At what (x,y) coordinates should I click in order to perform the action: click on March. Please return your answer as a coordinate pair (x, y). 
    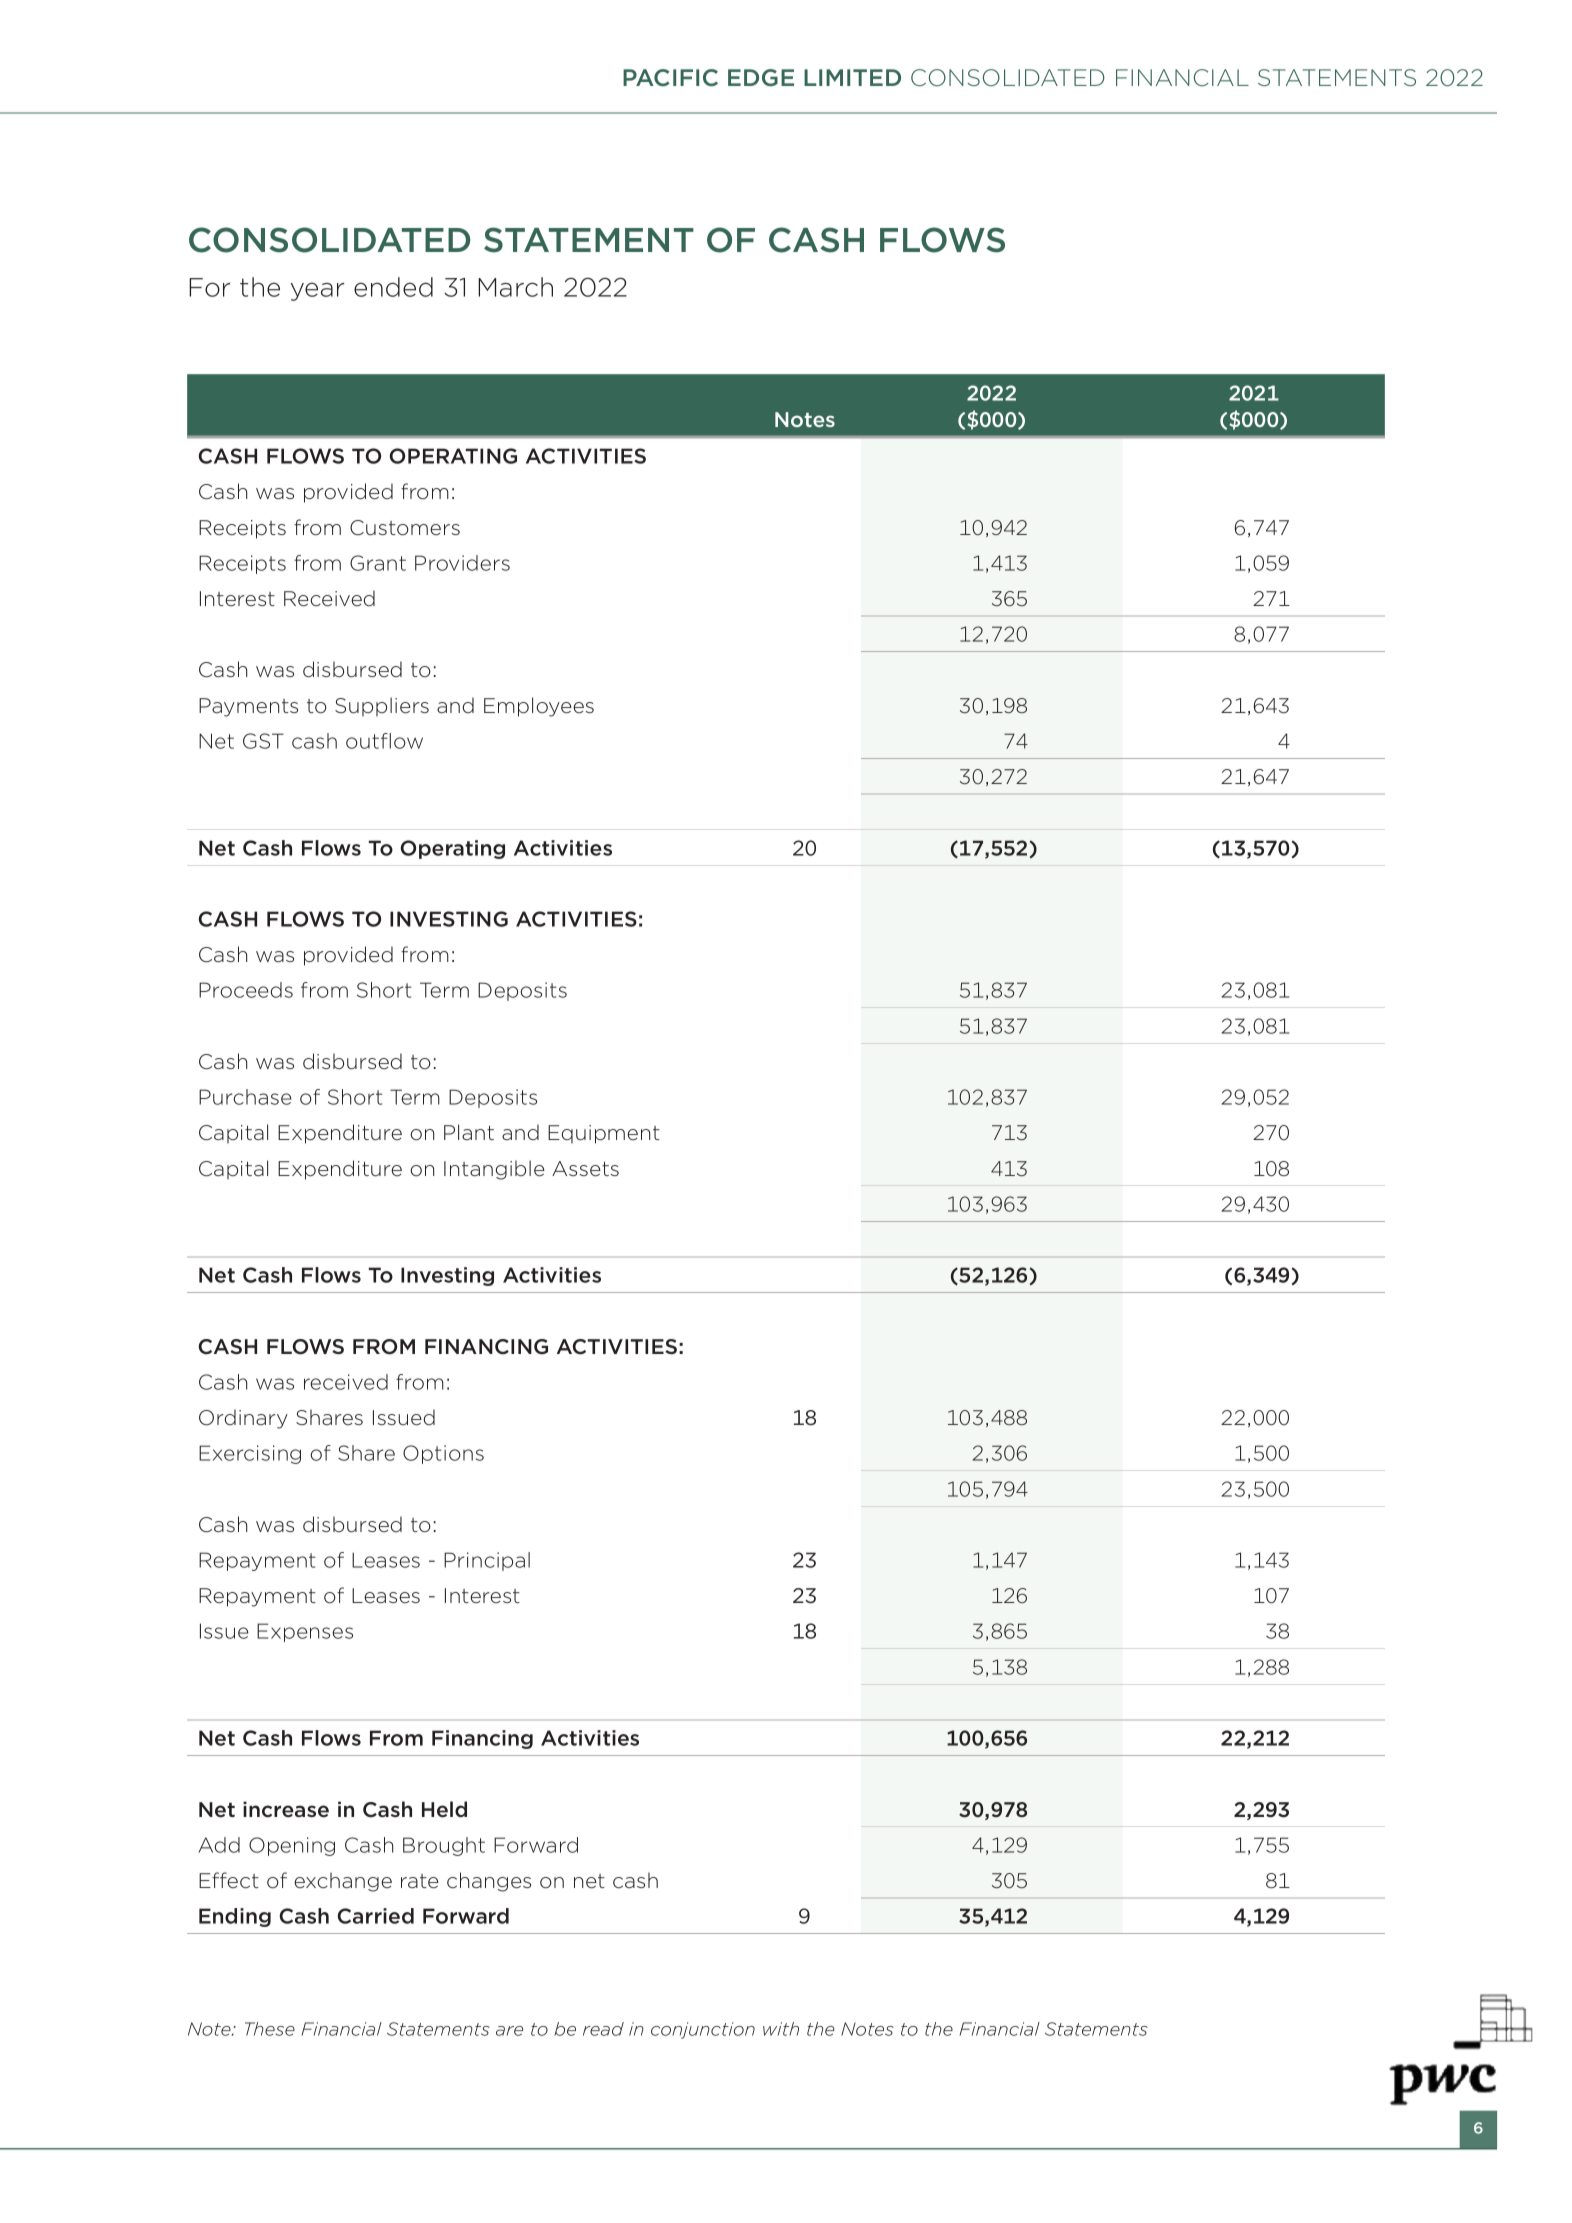
    Looking at the image, I should click on (515, 287).
